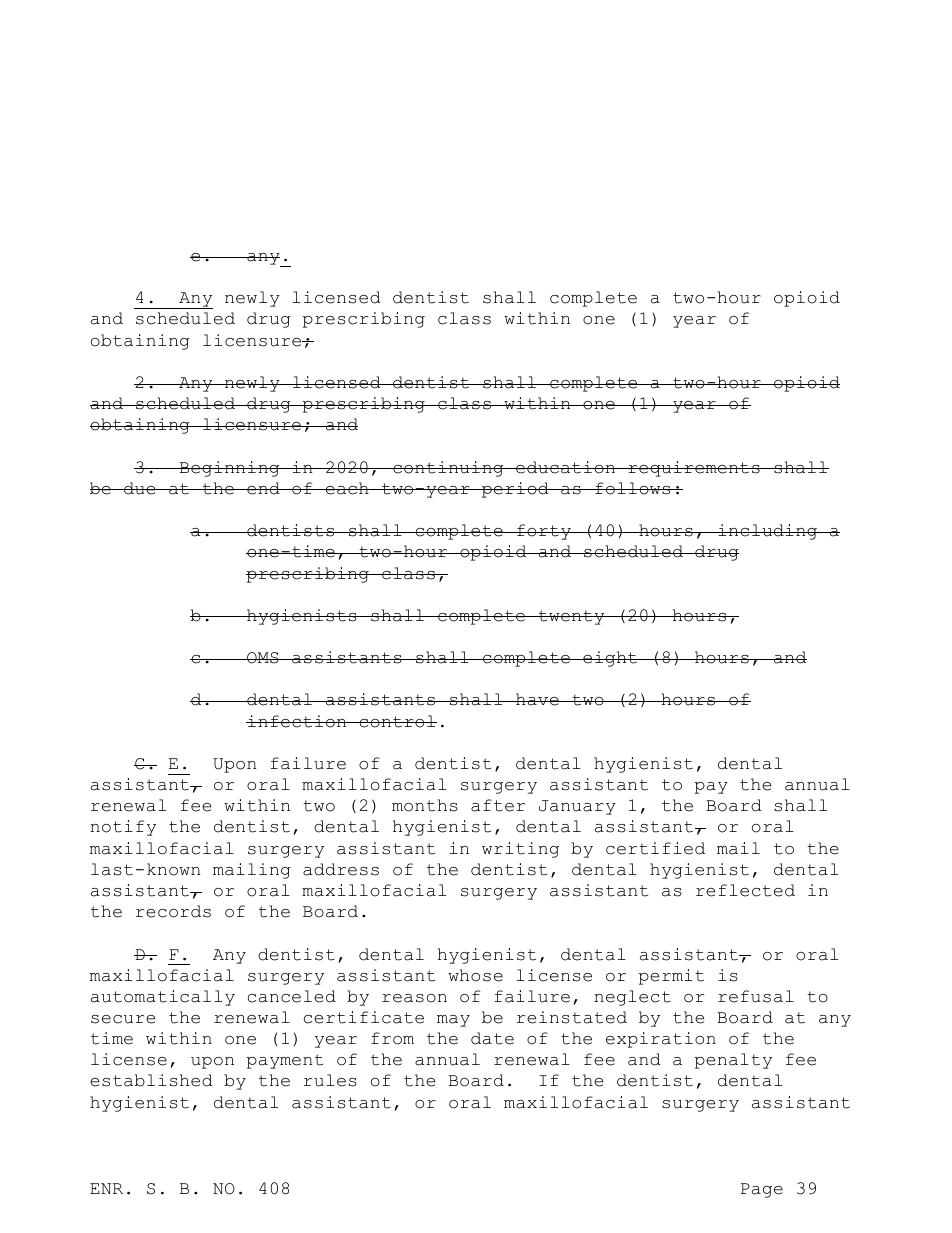 The width and height of the document is (952, 1233). I want to click on automatically, so click(163, 998).
